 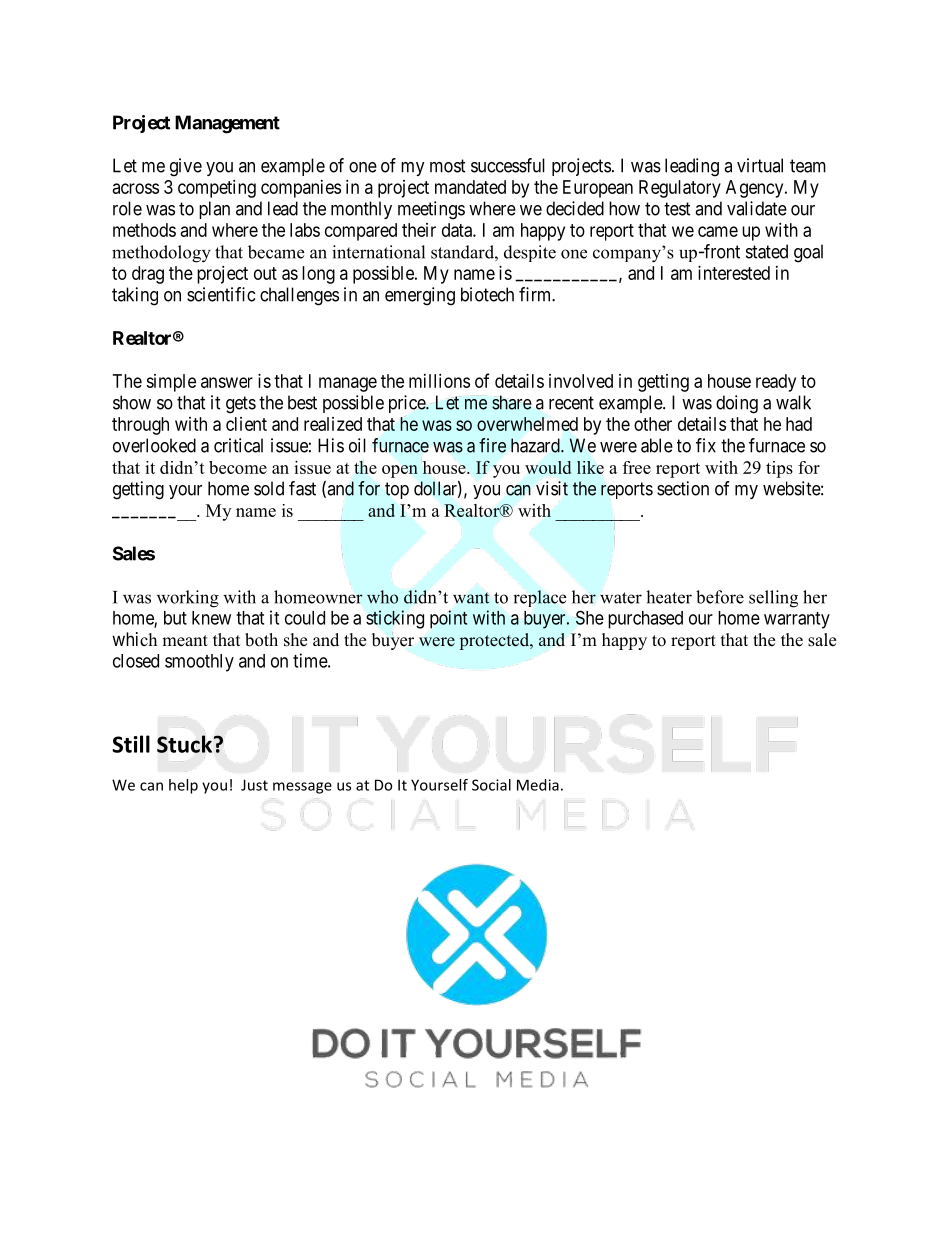 What do you see at coordinates (217, 189) in the document?
I see `competing` at bounding box center [217, 189].
